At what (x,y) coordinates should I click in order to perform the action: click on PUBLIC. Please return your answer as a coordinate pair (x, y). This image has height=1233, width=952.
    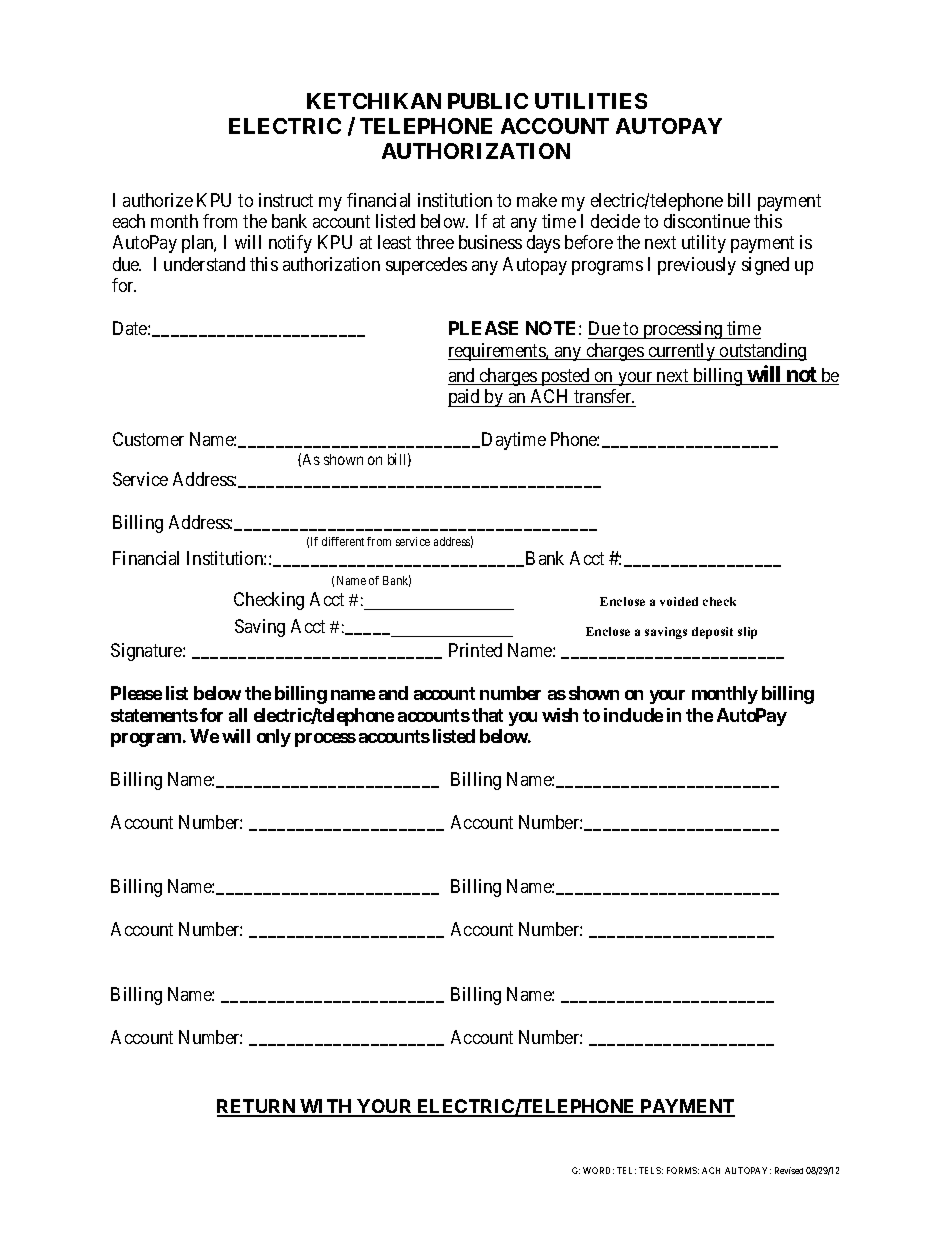
    Looking at the image, I should click on (488, 101).
